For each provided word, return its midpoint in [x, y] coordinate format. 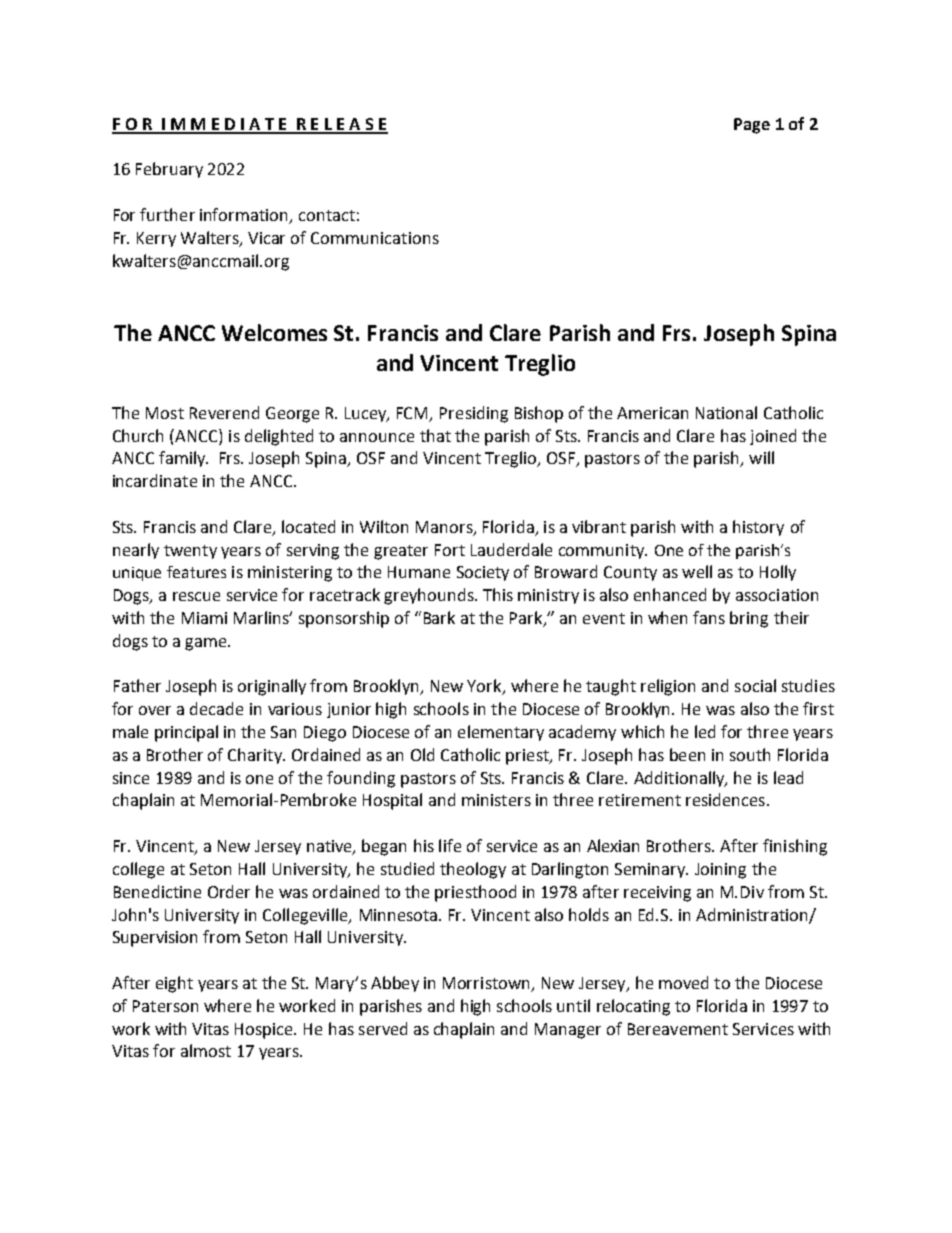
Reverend [224, 412]
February [169, 170]
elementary [501, 733]
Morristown [487, 984]
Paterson [165, 1006]
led [705, 731]
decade [216, 708]
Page [752, 126]
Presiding [474, 414]
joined [773, 437]
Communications [375, 238]
